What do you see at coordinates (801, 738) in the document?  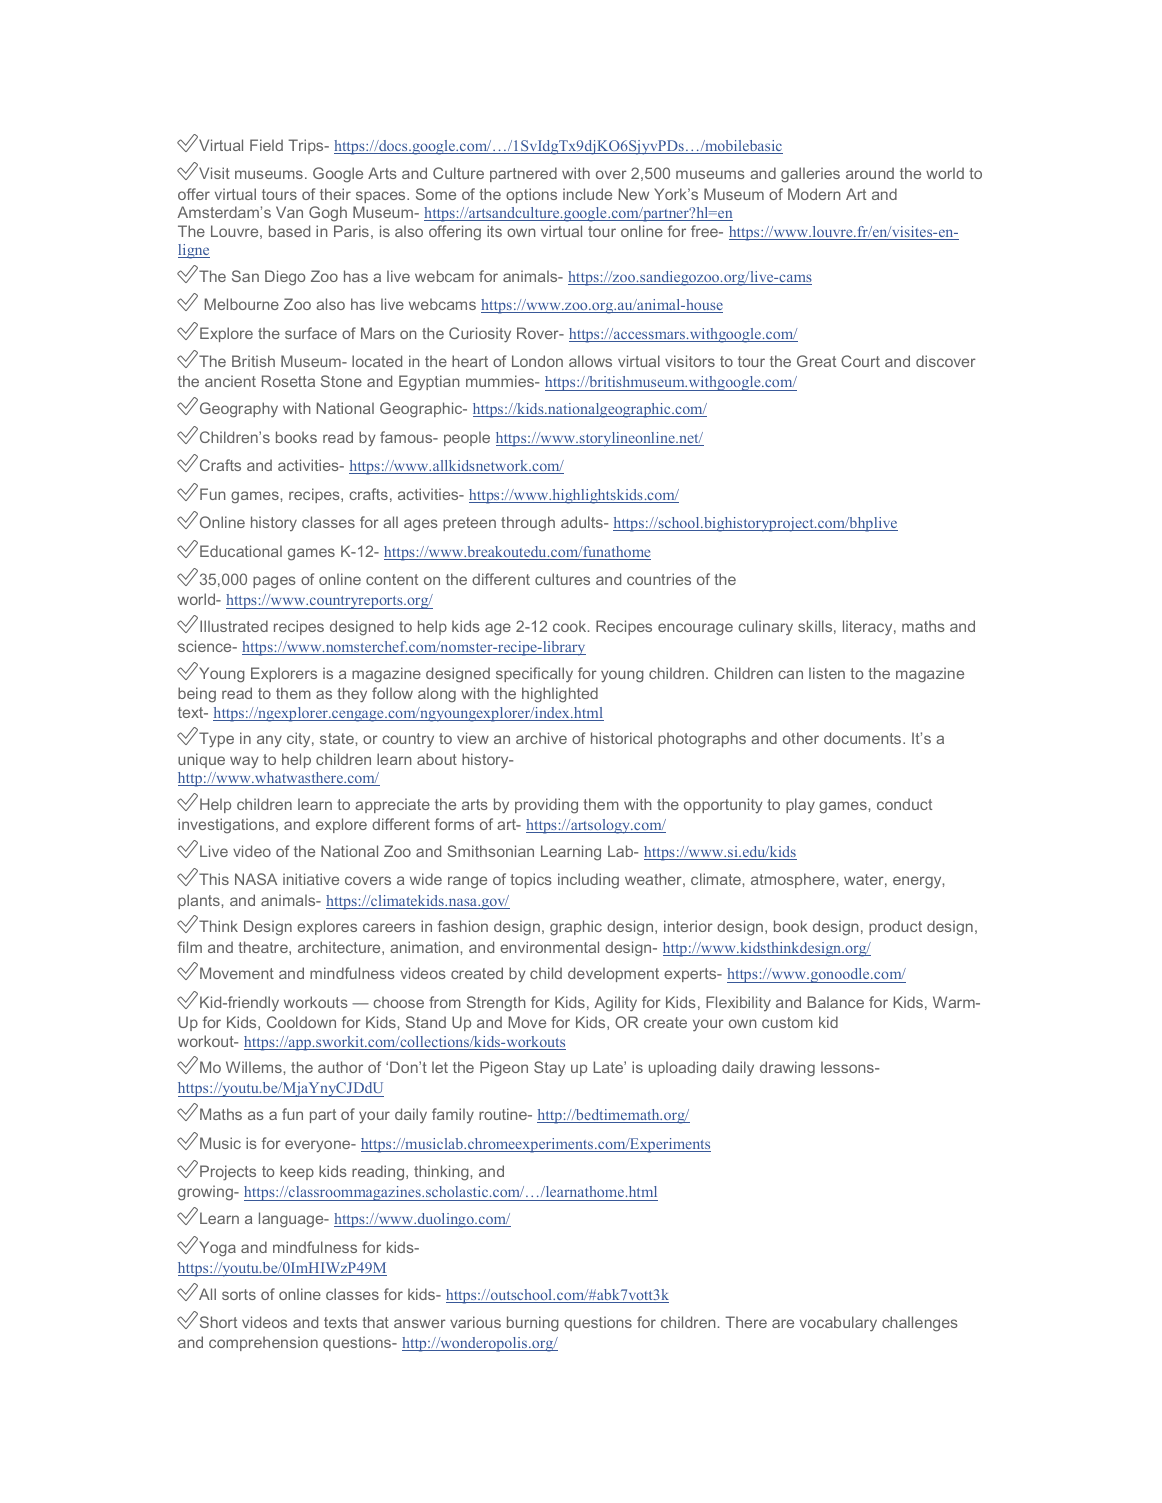 I see `other` at bounding box center [801, 738].
